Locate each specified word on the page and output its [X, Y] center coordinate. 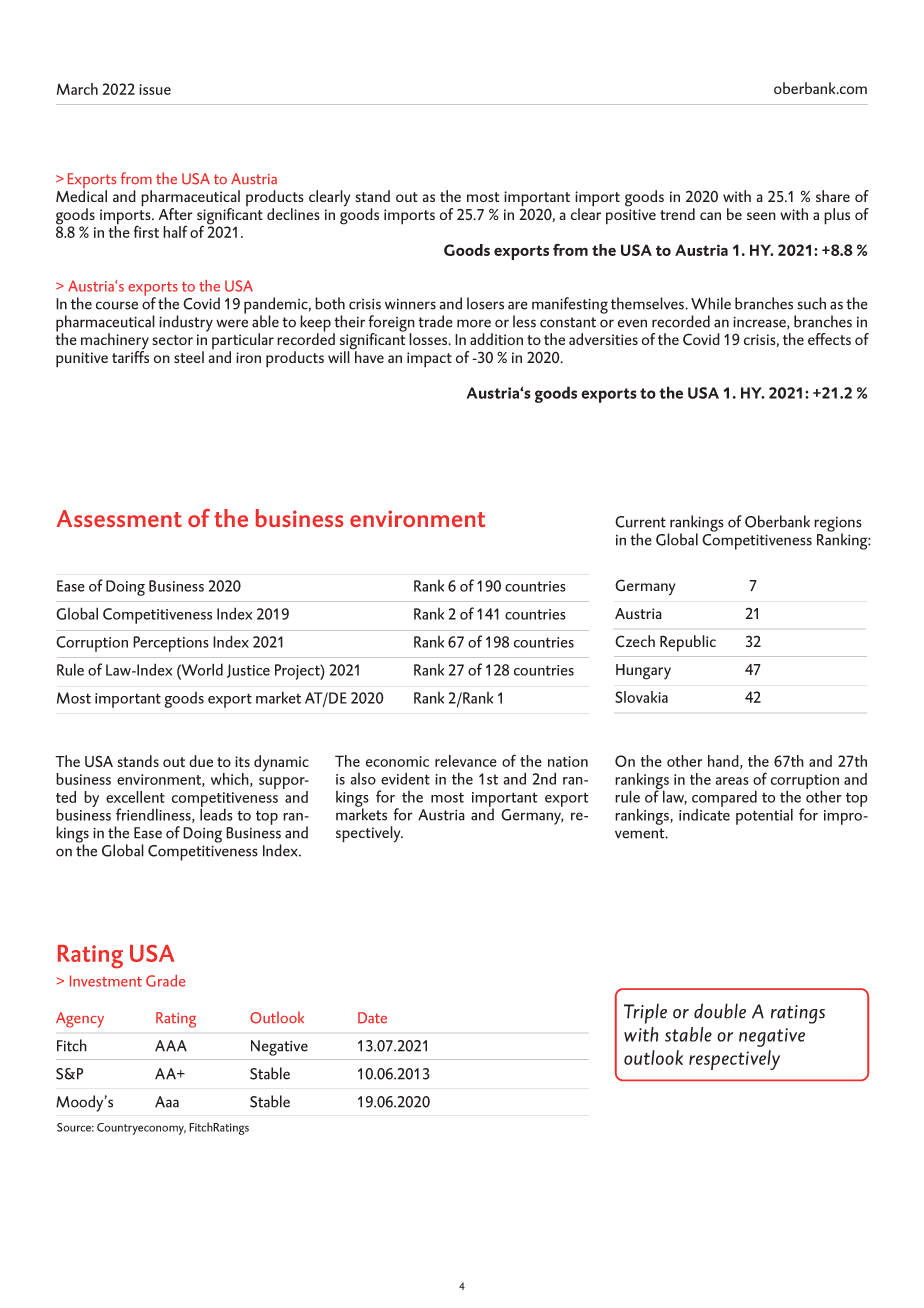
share [833, 196]
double [720, 1011]
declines [293, 214]
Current [640, 522]
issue [155, 89]
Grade [165, 981]
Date [372, 1018]
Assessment [119, 518]
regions [838, 525]
